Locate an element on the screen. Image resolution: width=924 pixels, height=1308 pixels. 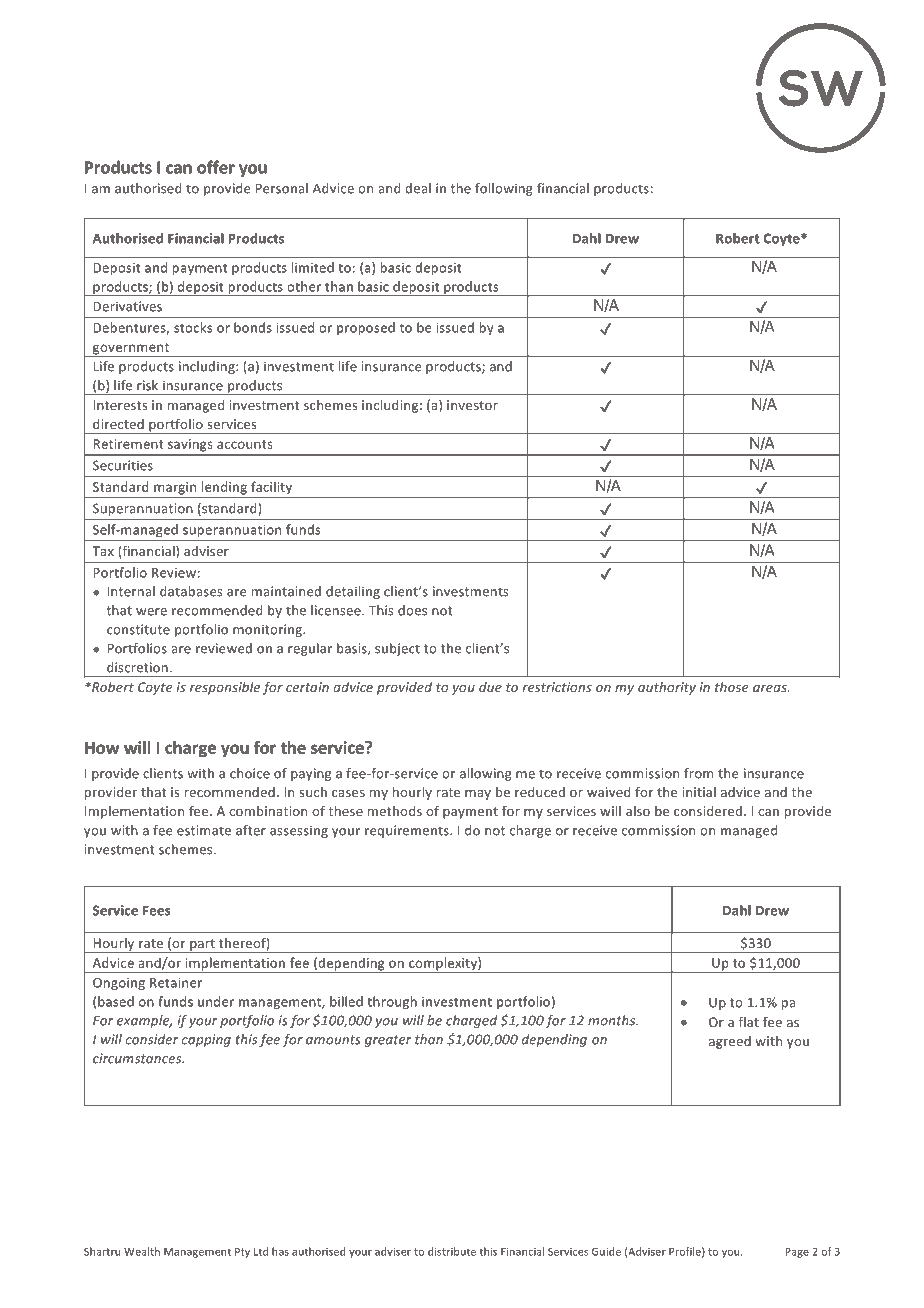
deal is located at coordinates (418, 188).
